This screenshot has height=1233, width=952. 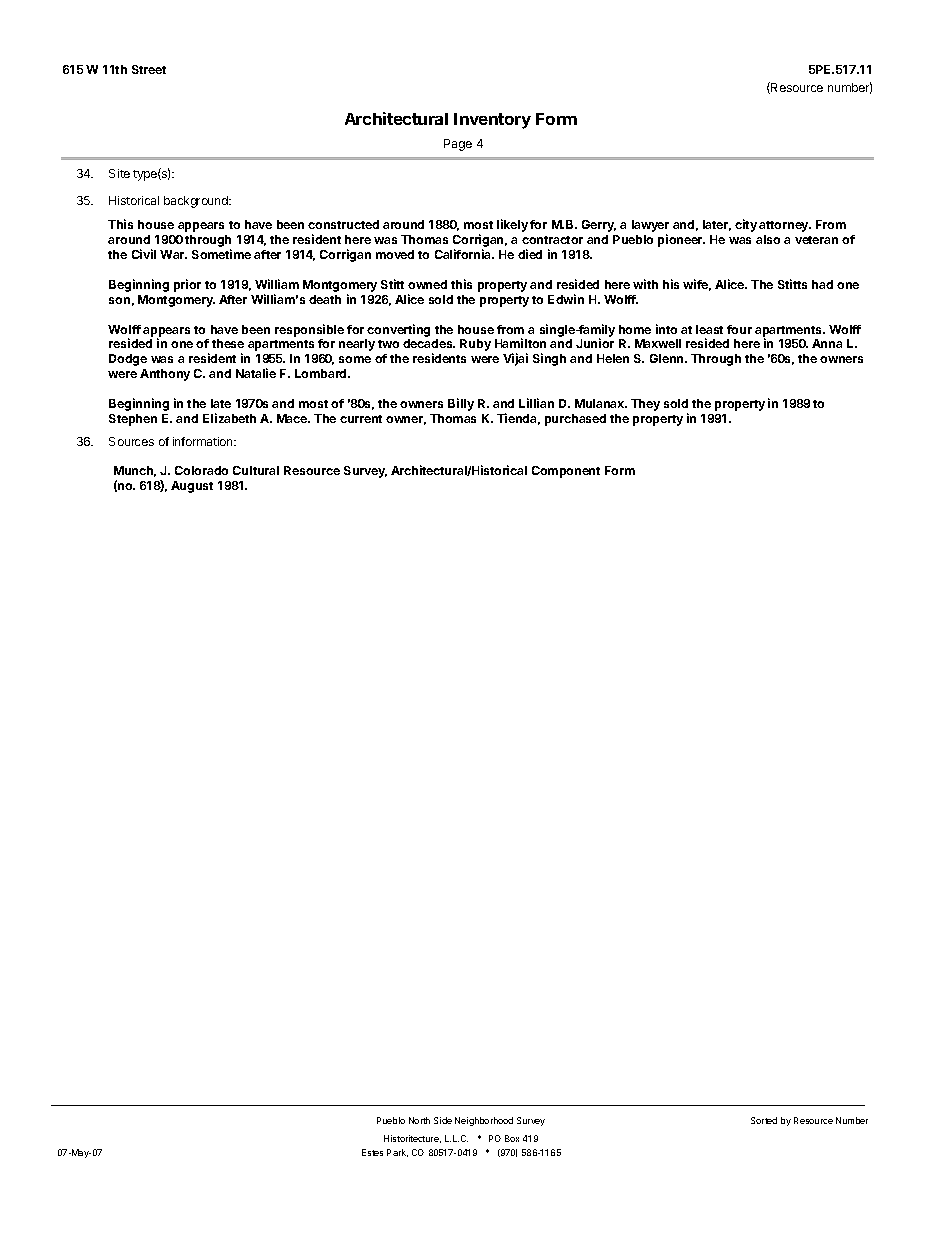 What do you see at coordinates (419, 1120) in the screenshot?
I see `North` at bounding box center [419, 1120].
